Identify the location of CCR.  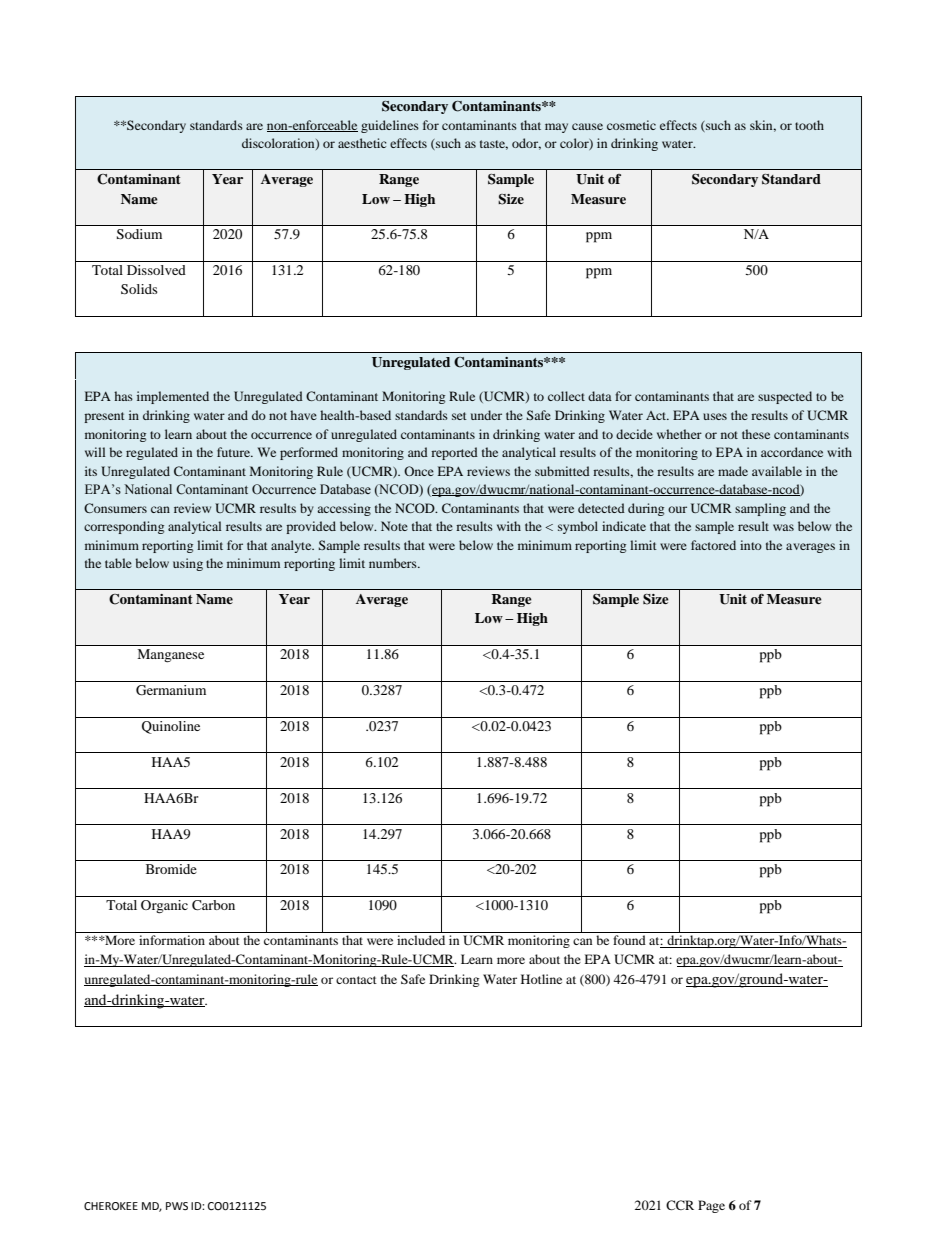
(680, 1205).
